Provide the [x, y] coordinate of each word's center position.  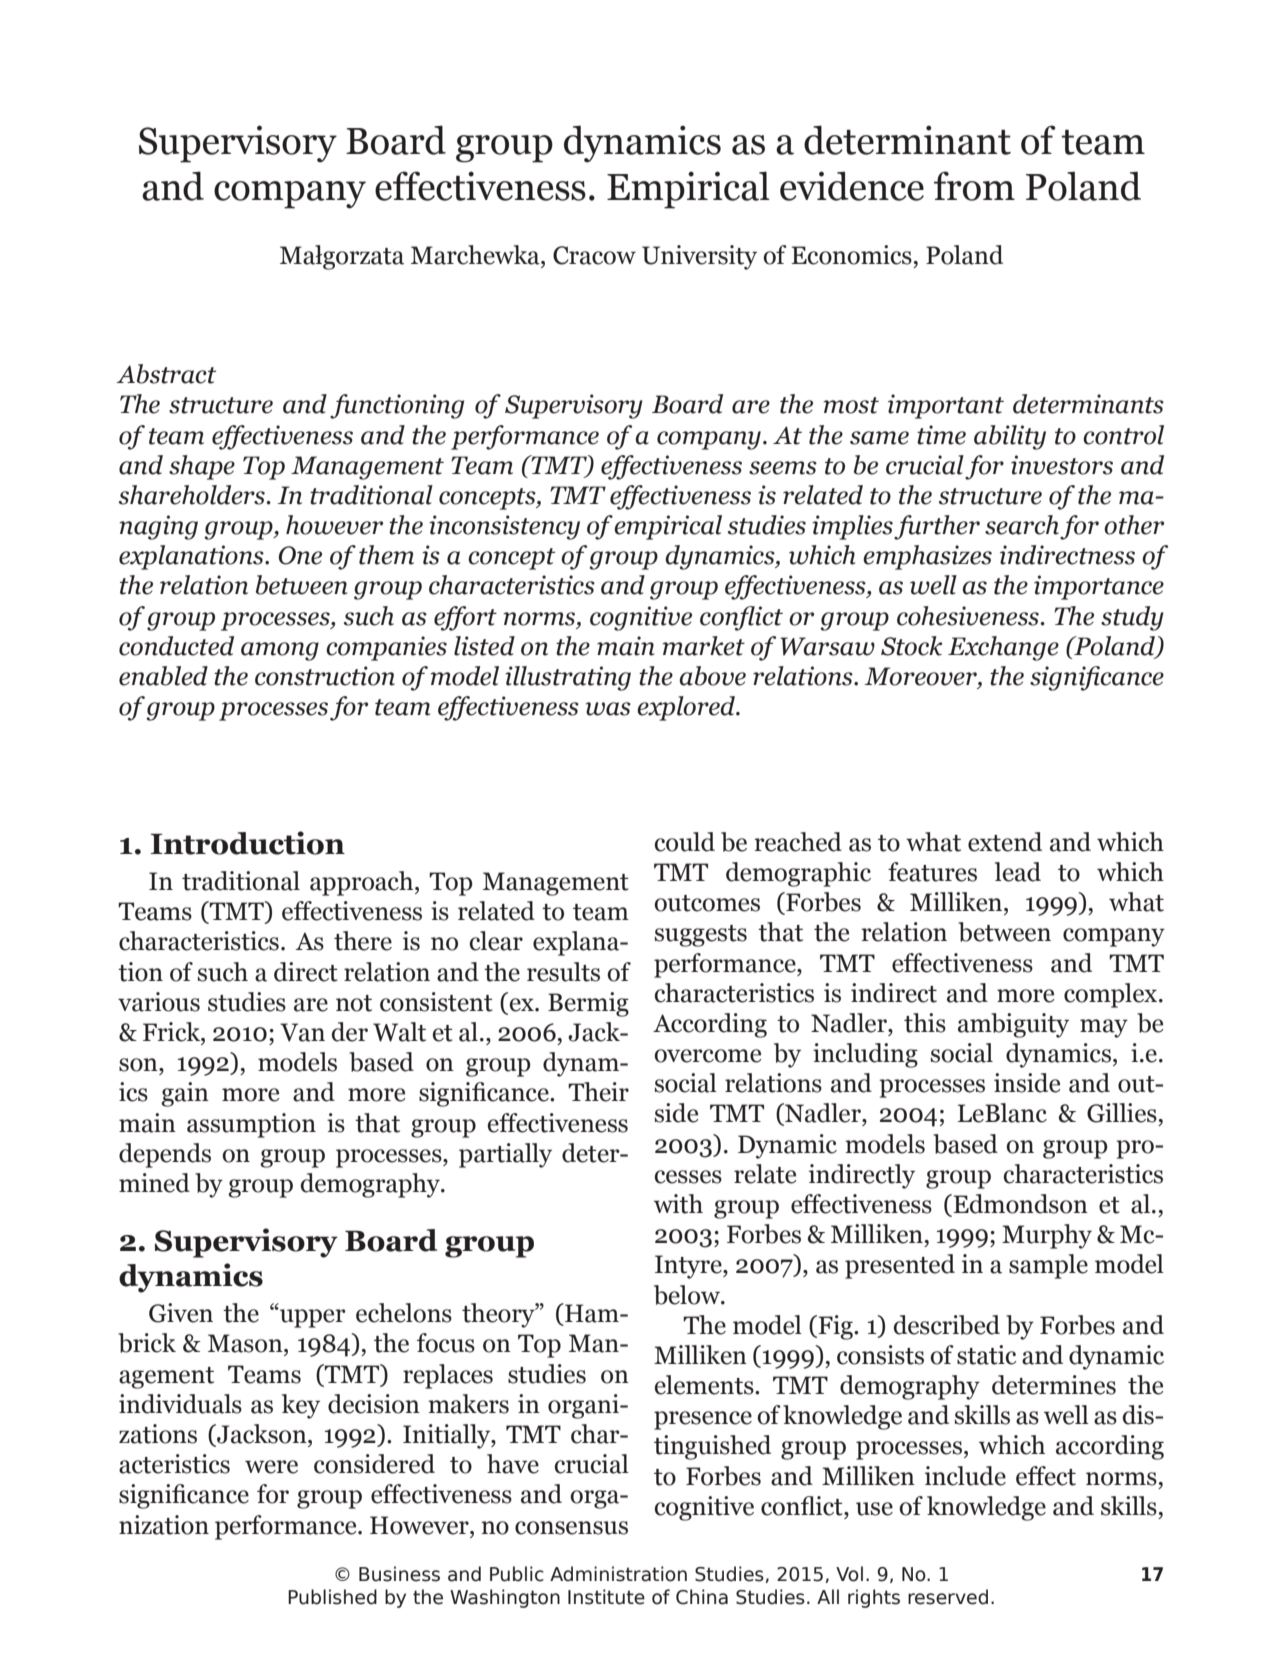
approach [363, 883]
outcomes [707, 903]
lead [1018, 872]
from [974, 186]
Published [332, 1597]
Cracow [594, 255]
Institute [606, 1597]
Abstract [166, 374]
